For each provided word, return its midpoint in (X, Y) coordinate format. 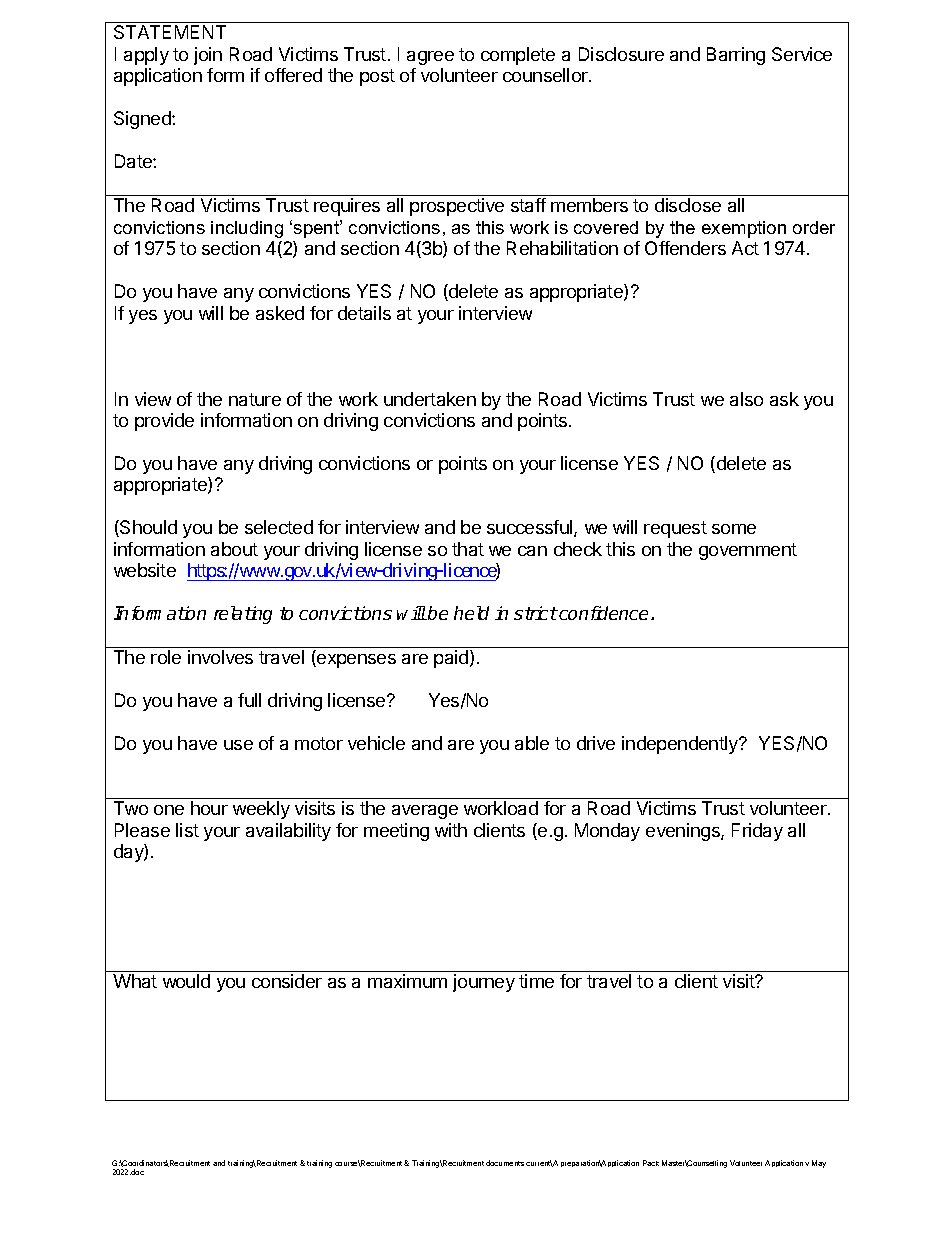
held (471, 613)
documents (505, 1163)
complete (518, 56)
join (208, 56)
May (819, 1164)
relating (243, 615)
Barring (736, 56)
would (186, 981)
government (748, 551)
